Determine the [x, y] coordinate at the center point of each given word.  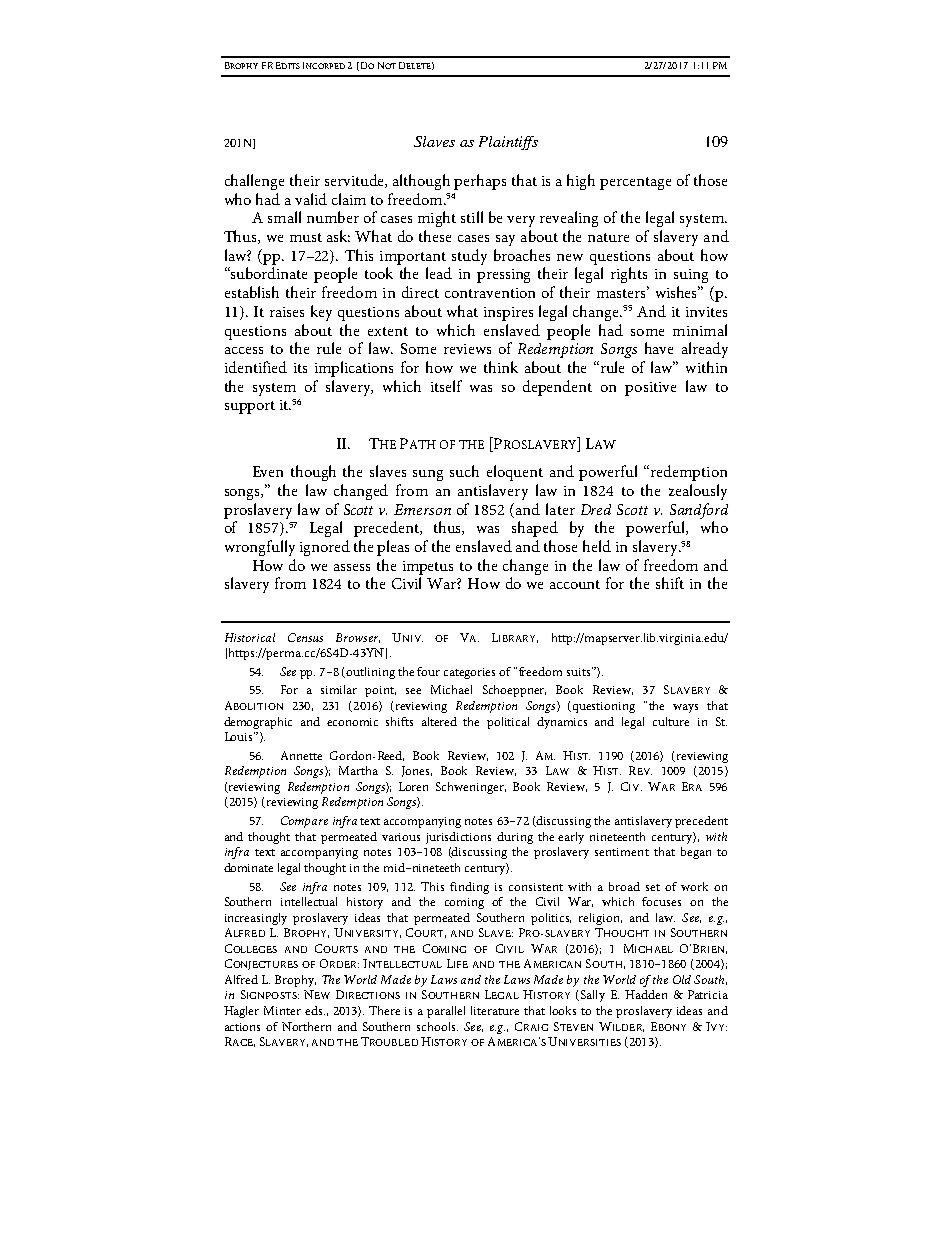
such [464, 471]
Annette [301, 755]
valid [311, 199]
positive [650, 389]
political [508, 723]
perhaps [480, 182]
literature [495, 1010]
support [250, 407]
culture [671, 721]
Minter [282, 1010]
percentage [635, 183]
